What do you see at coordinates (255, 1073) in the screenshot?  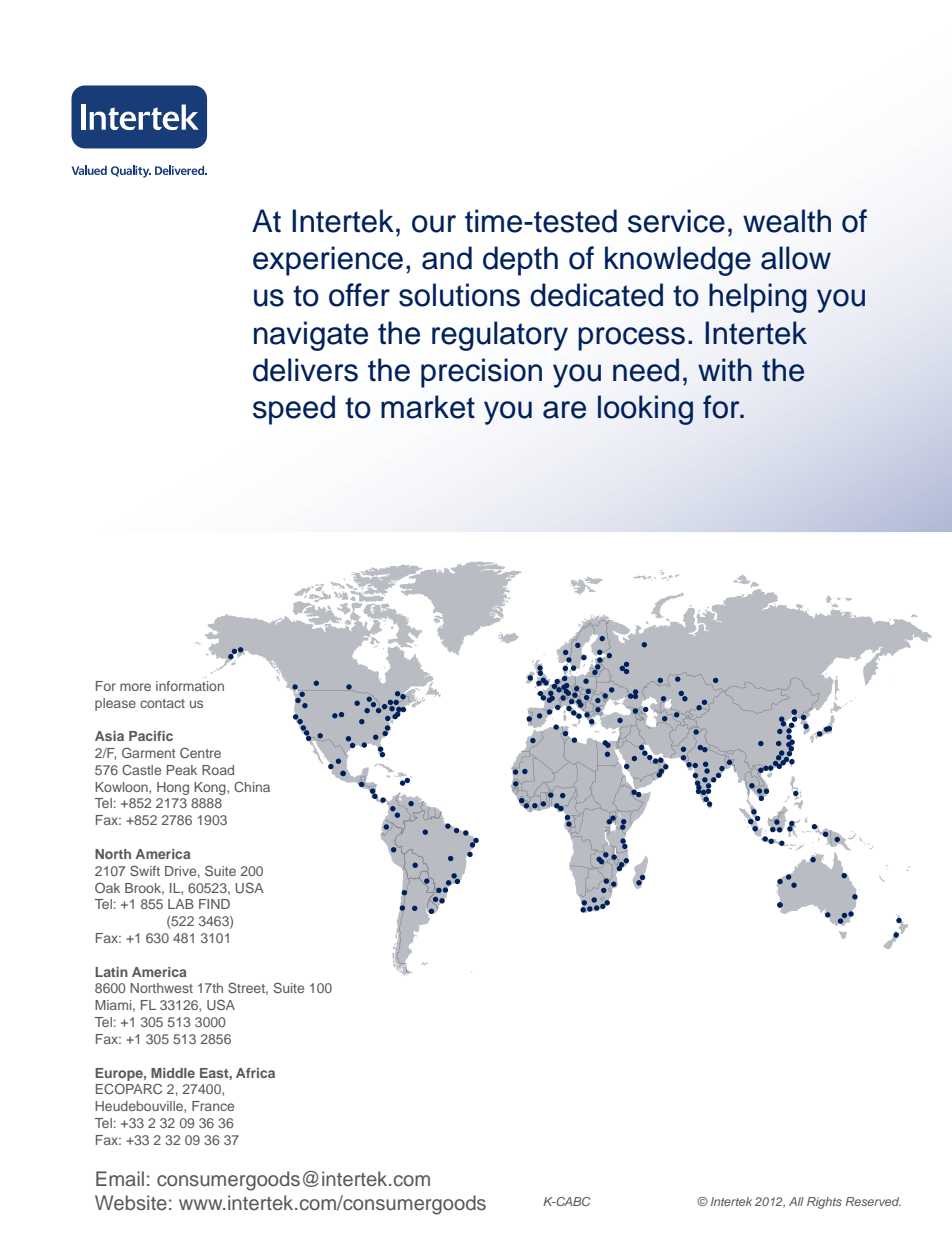 I see `Africa` at bounding box center [255, 1073].
